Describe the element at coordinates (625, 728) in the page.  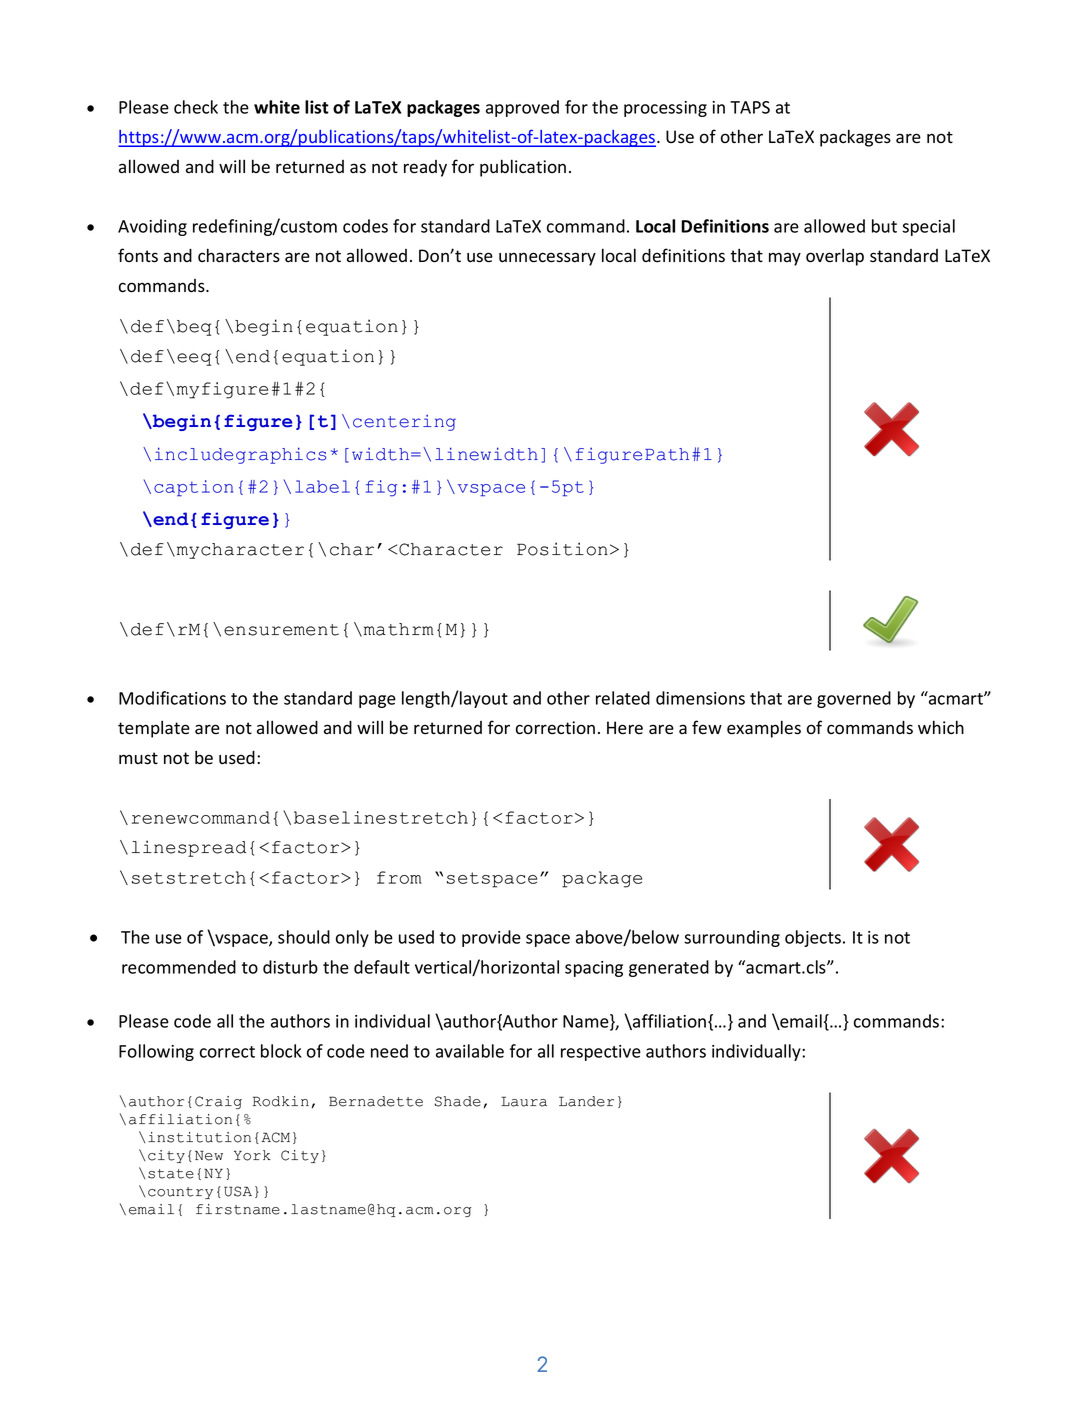
I see `Here` at that location.
